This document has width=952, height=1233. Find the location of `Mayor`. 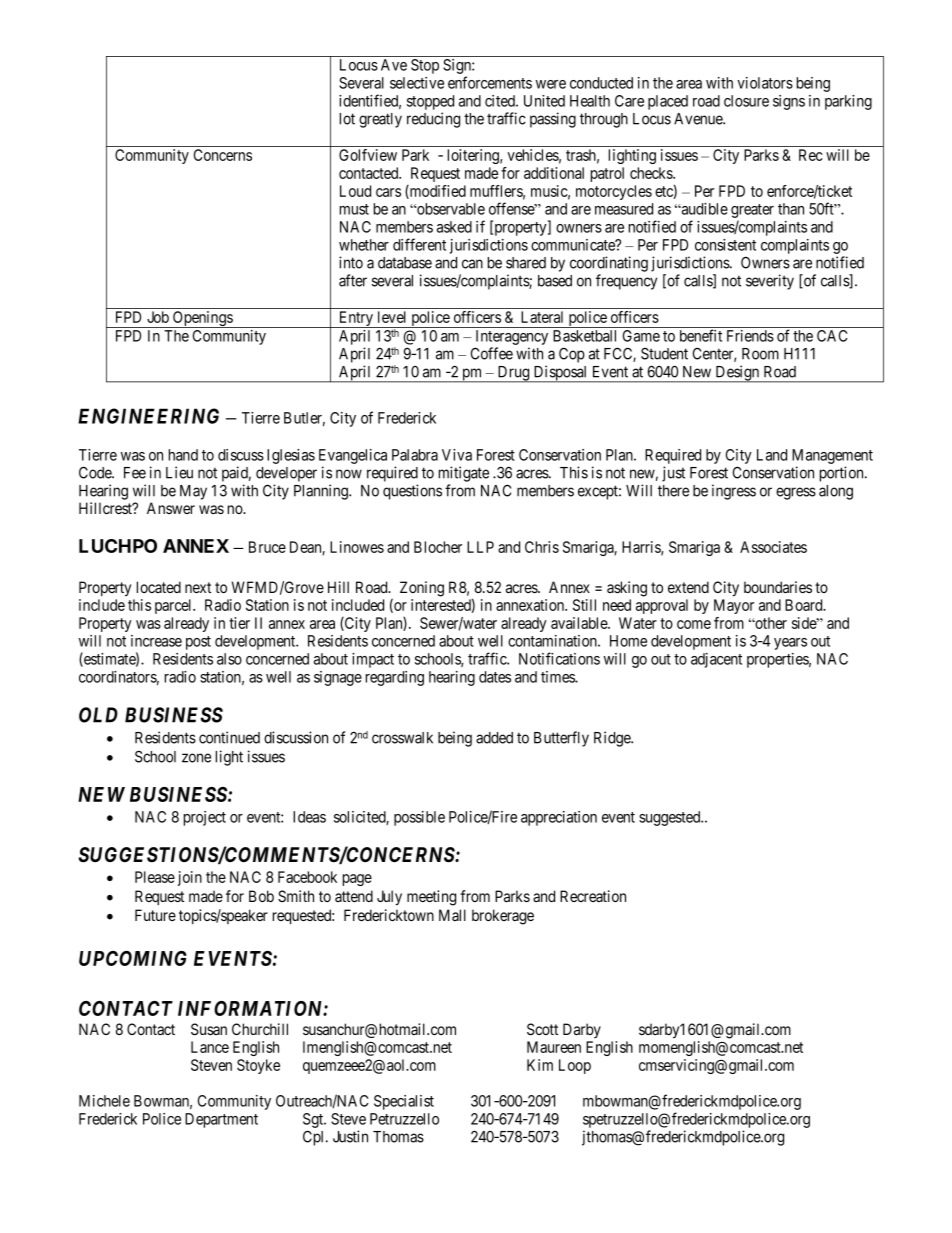

Mayor is located at coordinates (734, 606).
